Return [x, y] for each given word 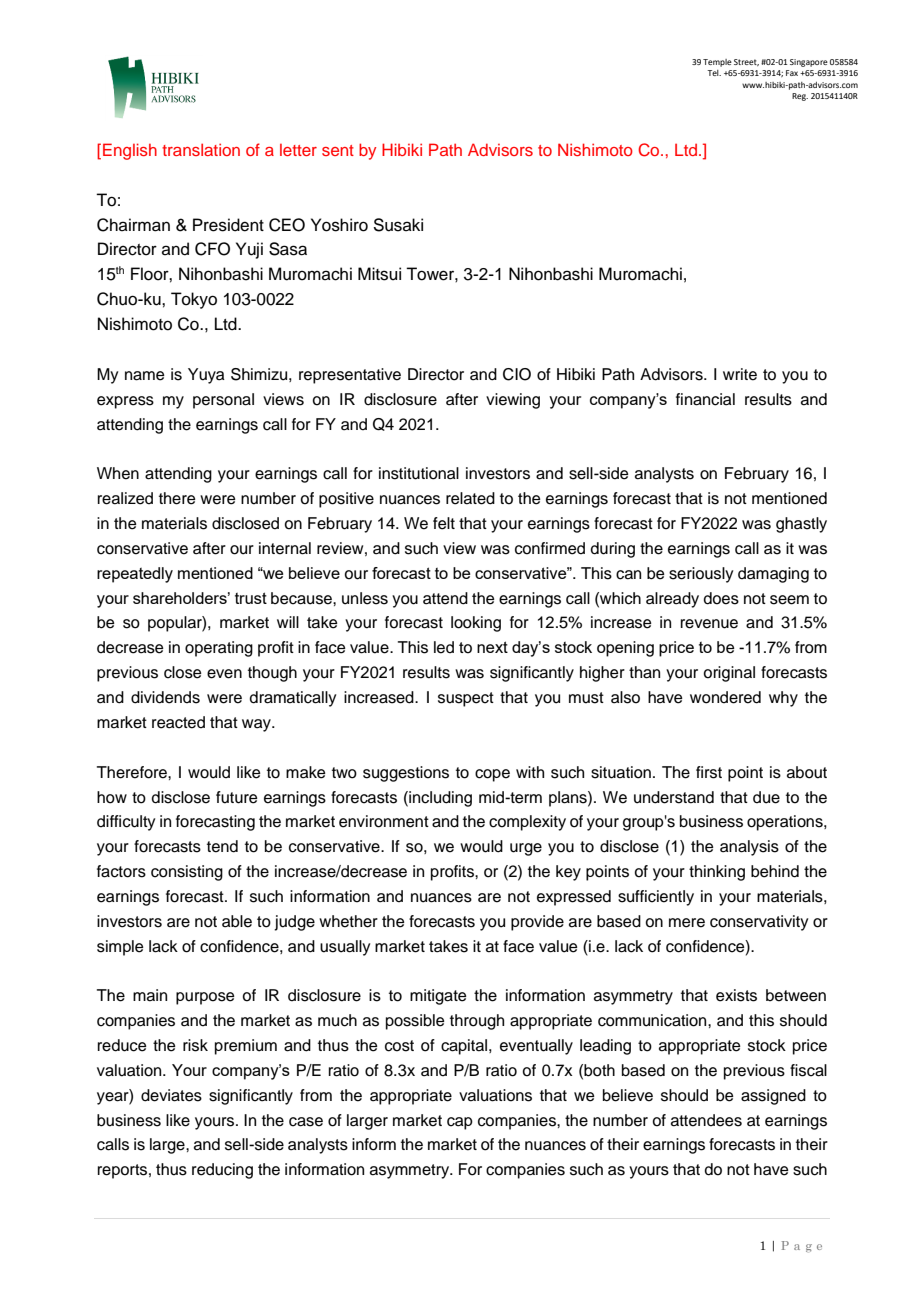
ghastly [801, 525]
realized [125, 498]
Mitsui [379, 274]
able [237, 921]
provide [537, 923]
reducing [222, 1171]
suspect [466, 699]
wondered [725, 697]
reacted [178, 722]
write [740, 374]
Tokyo [194, 300]
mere [687, 923]
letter [298, 150]
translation [201, 149]
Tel [714, 73]
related [470, 498]
